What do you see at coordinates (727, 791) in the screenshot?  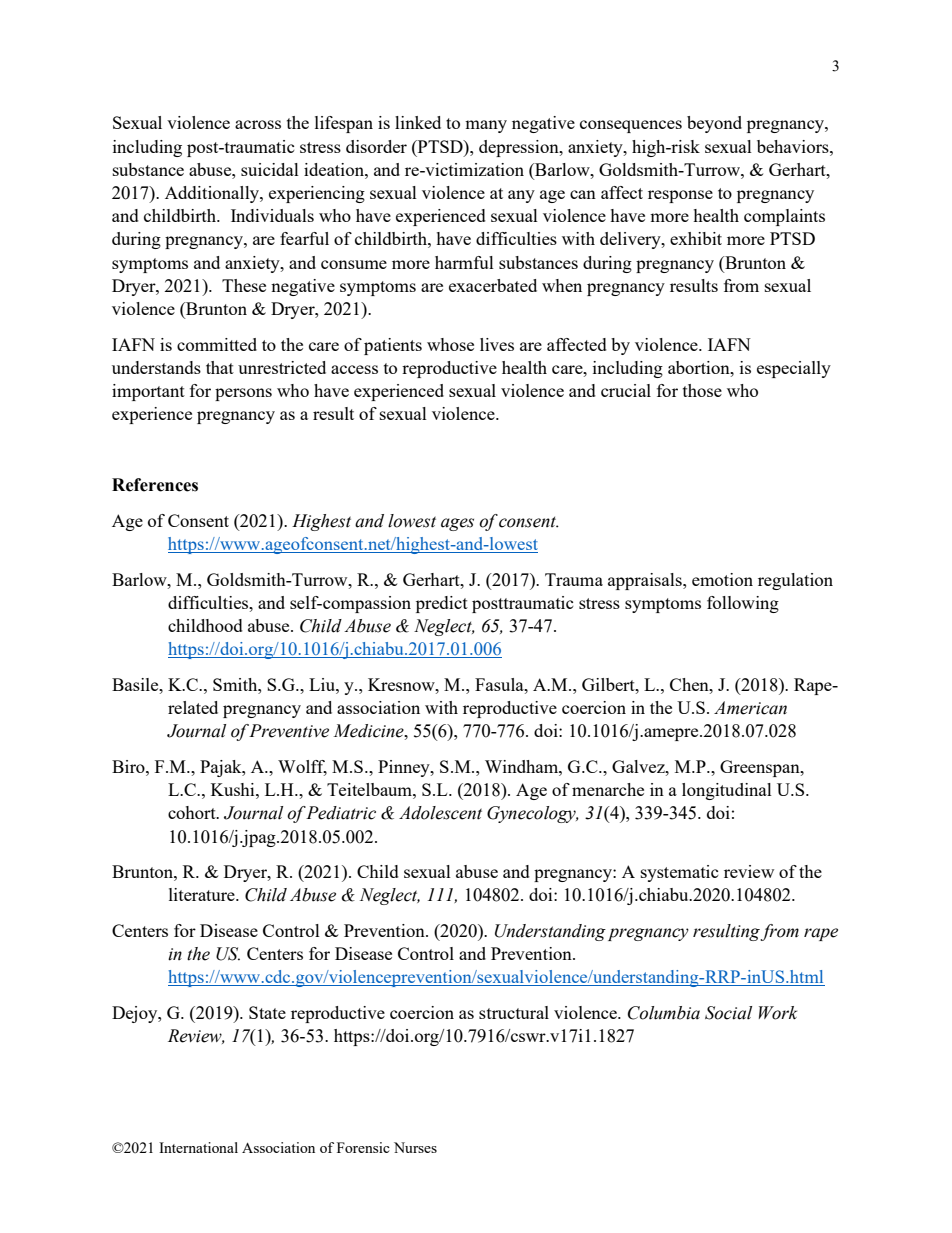 I see `longitudinal` at bounding box center [727, 791].
